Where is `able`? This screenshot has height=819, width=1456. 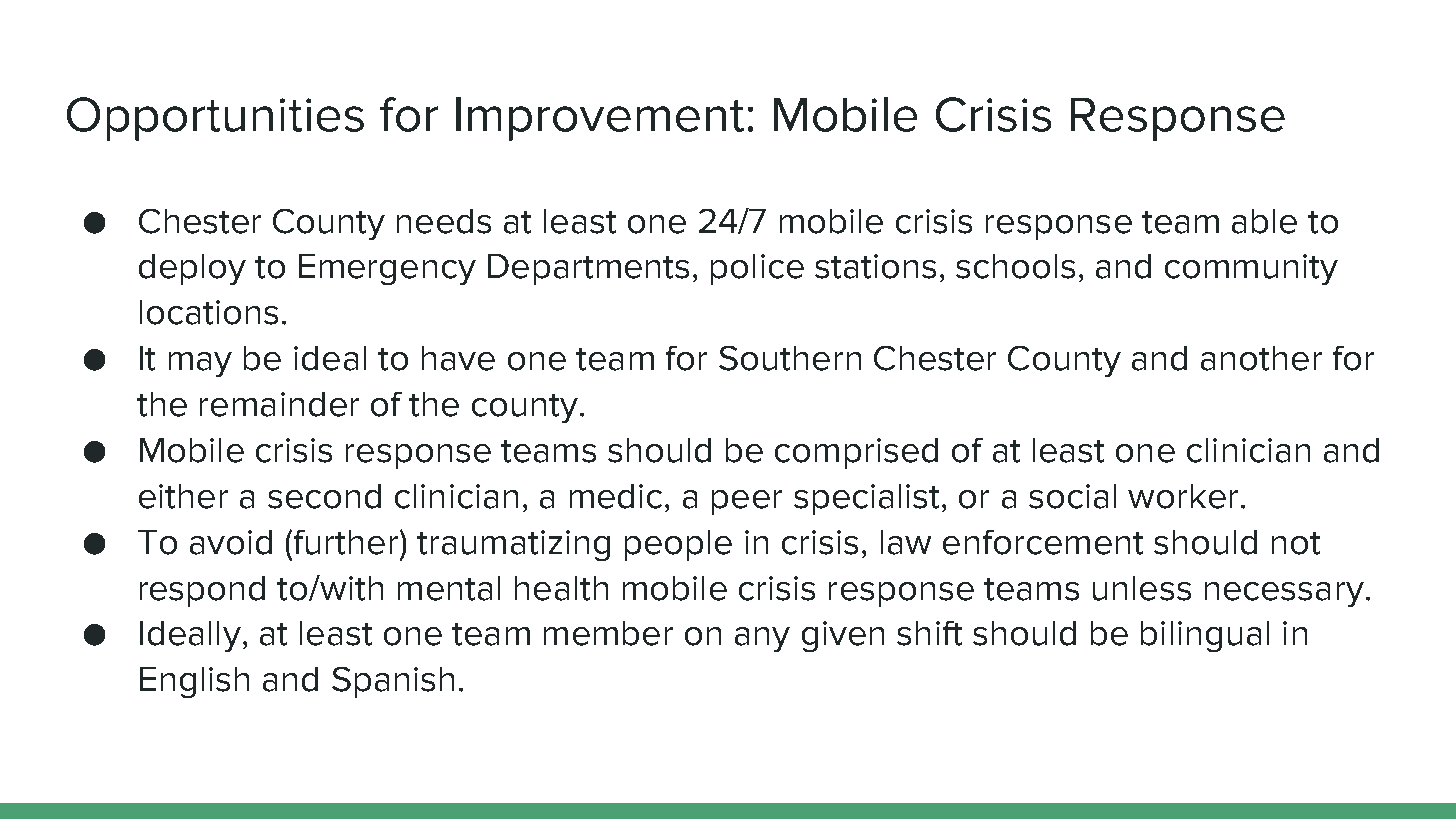
able is located at coordinates (1264, 221).
